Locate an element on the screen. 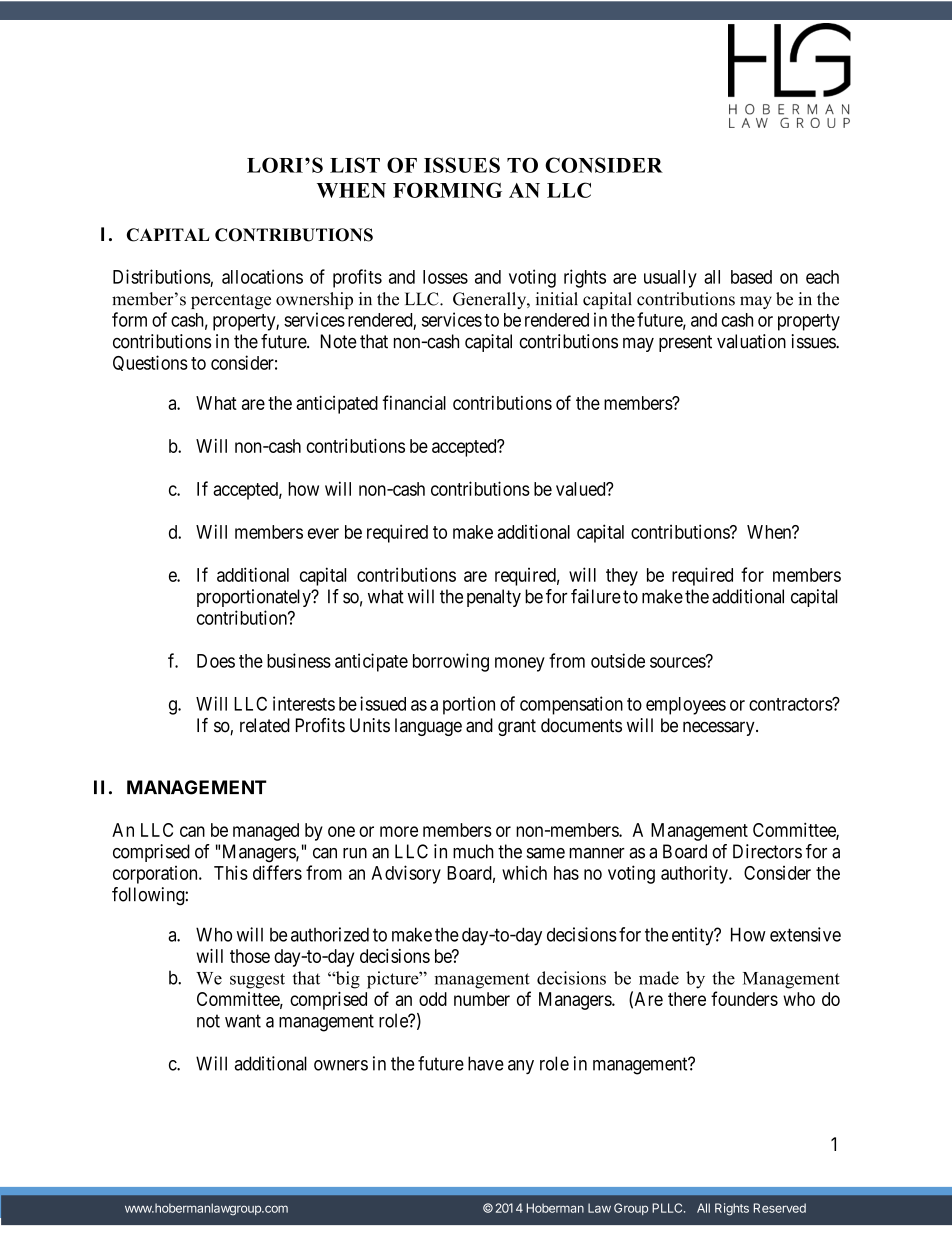 This screenshot has height=1233, width=952. which is located at coordinates (524, 872).
